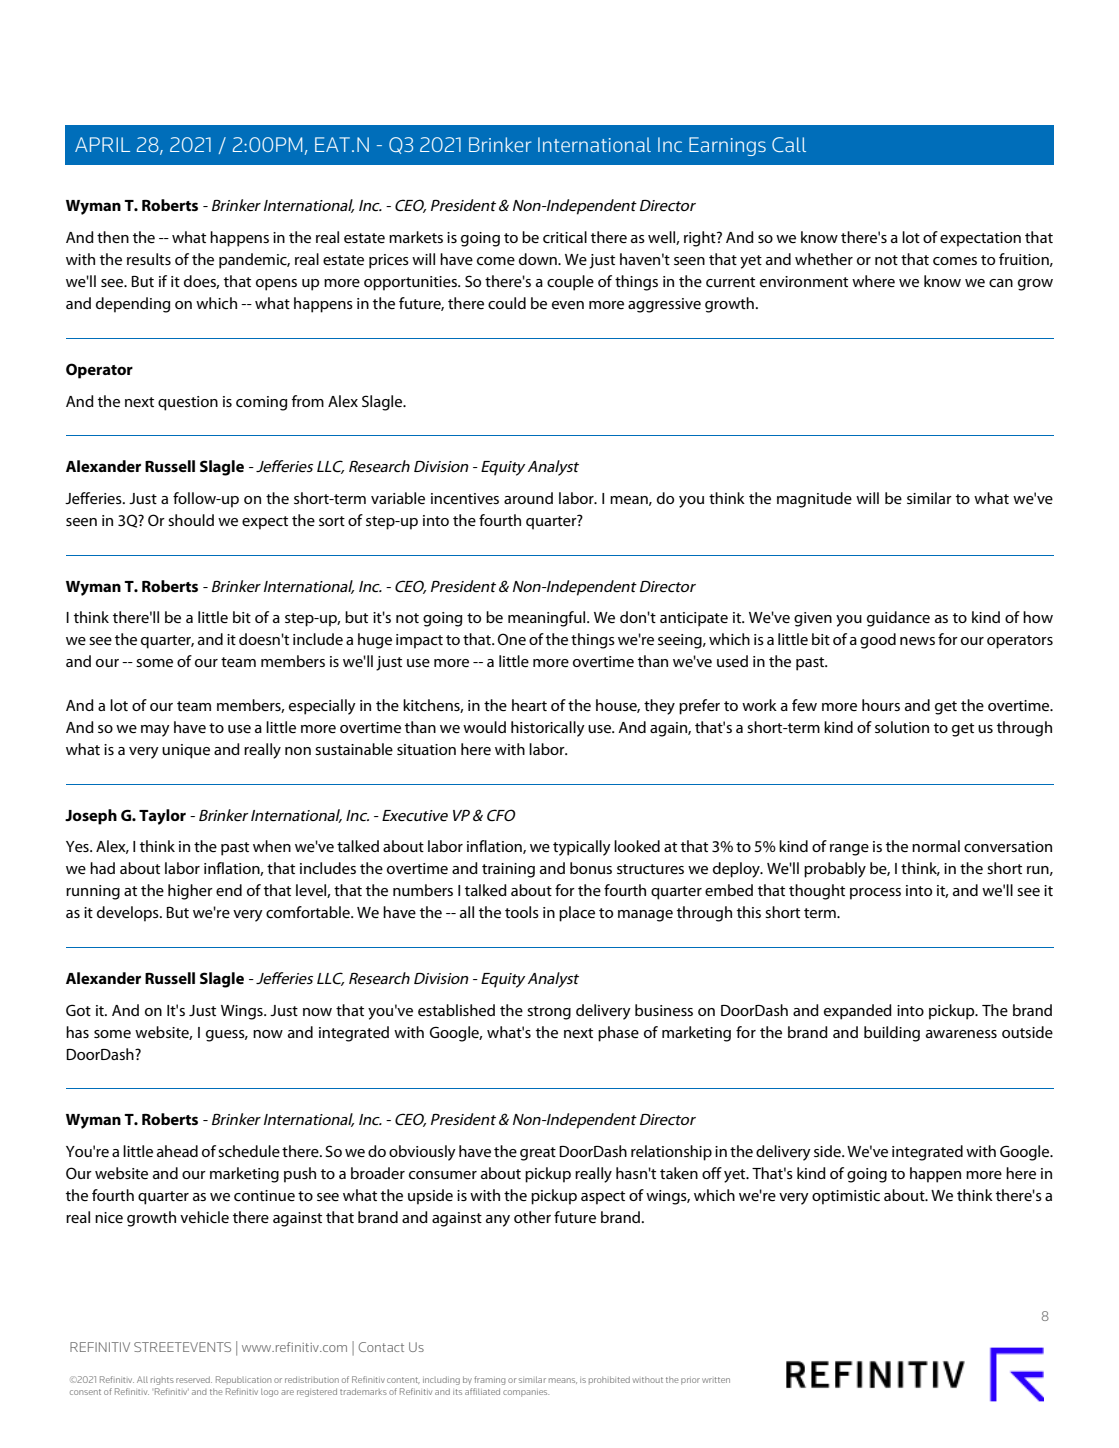  Describe the element at coordinates (191, 520) in the screenshot. I see `should` at that location.
